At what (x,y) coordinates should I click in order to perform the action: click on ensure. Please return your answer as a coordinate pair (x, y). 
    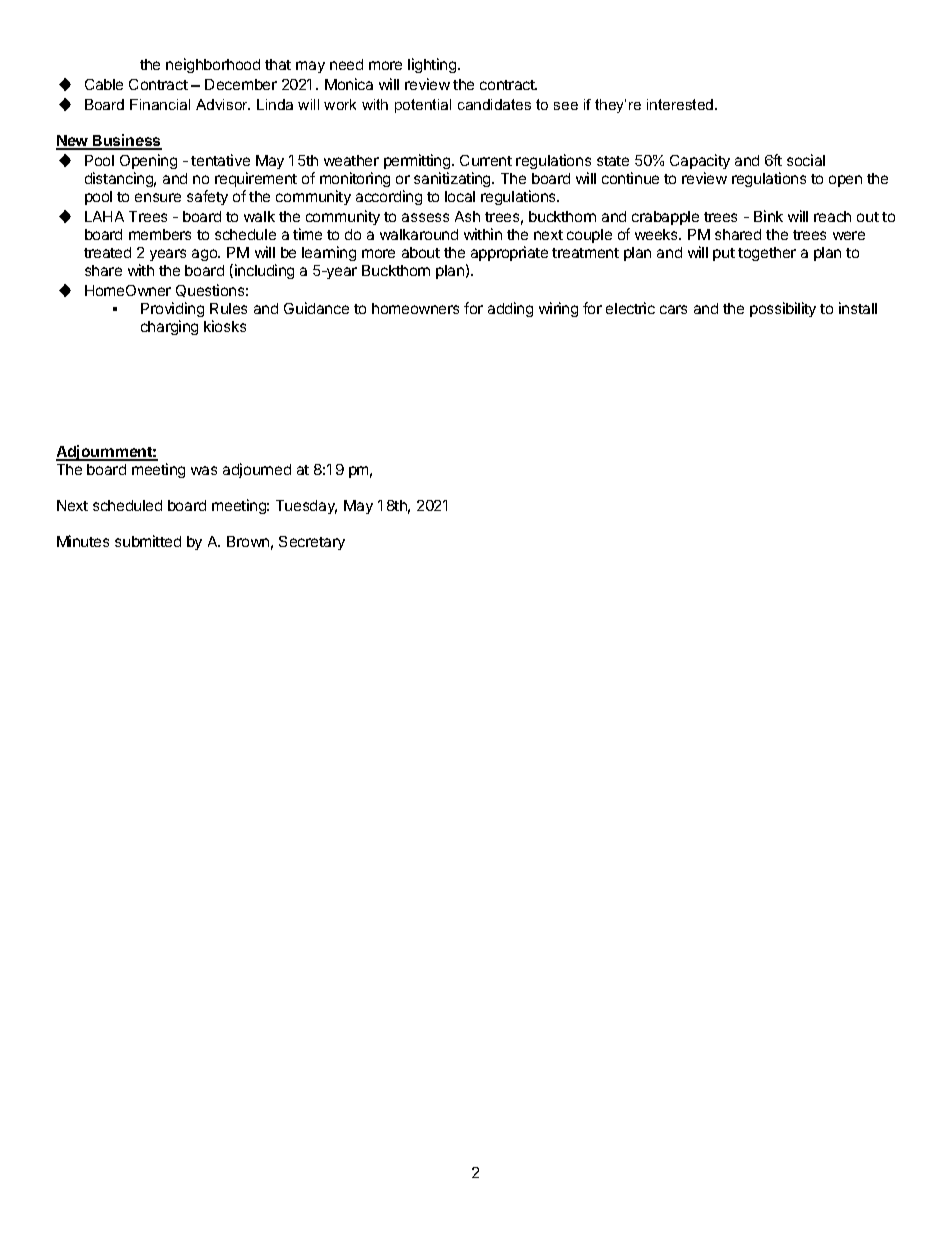
    Looking at the image, I should click on (158, 197).
